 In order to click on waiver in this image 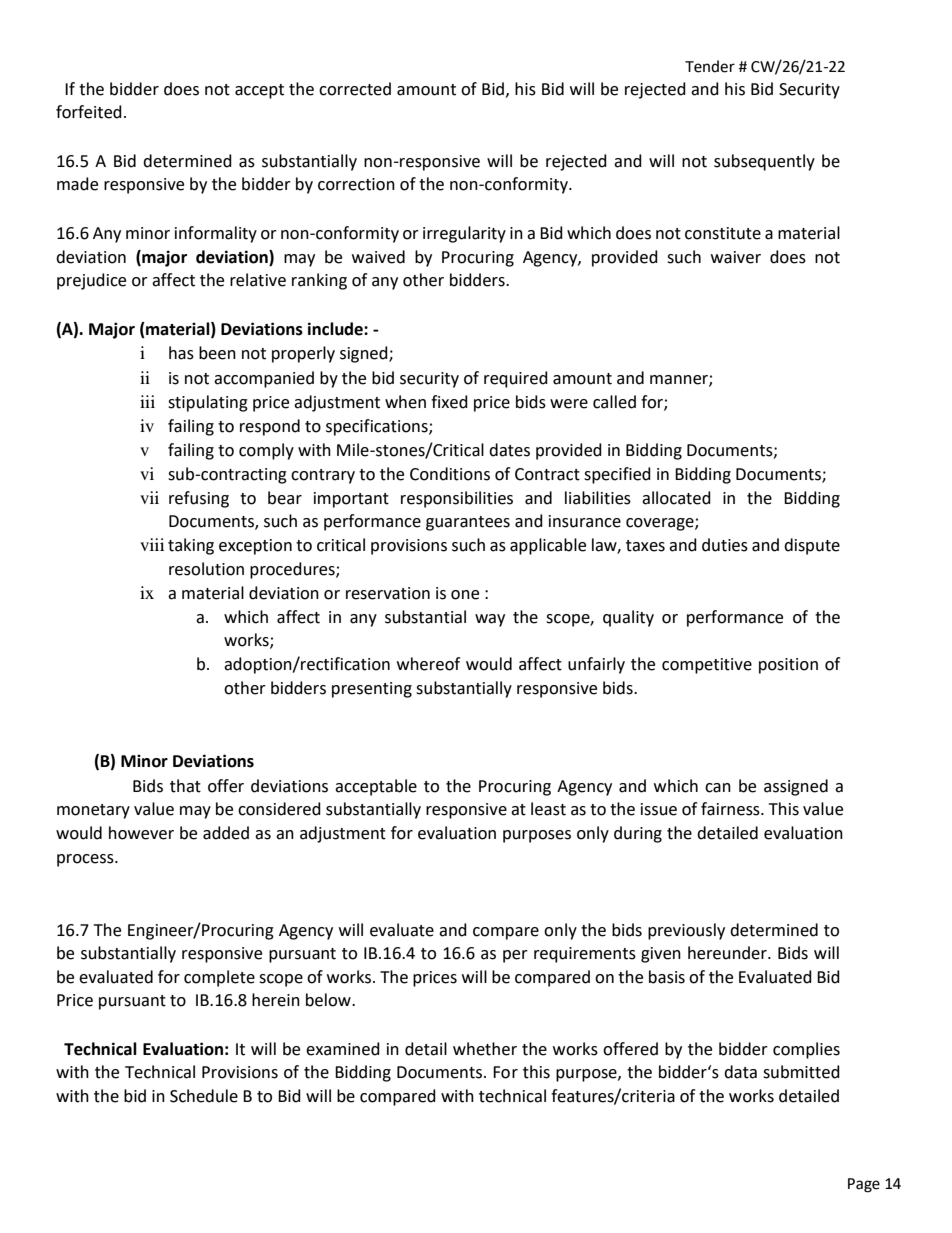, I will do `click(736, 257)`.
